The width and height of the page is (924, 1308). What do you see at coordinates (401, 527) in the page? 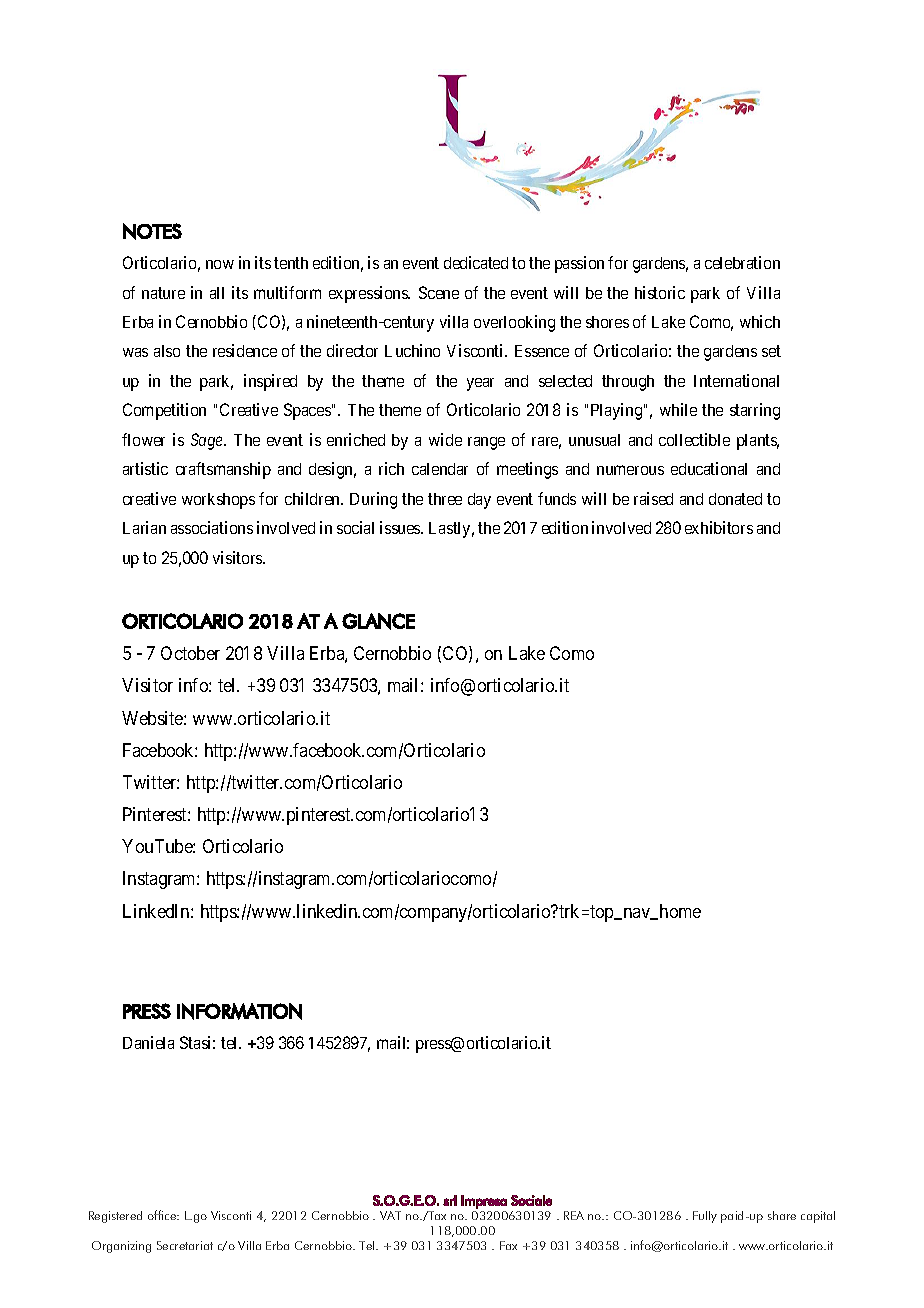
I see `issues` at bounding box center [401, 527].
